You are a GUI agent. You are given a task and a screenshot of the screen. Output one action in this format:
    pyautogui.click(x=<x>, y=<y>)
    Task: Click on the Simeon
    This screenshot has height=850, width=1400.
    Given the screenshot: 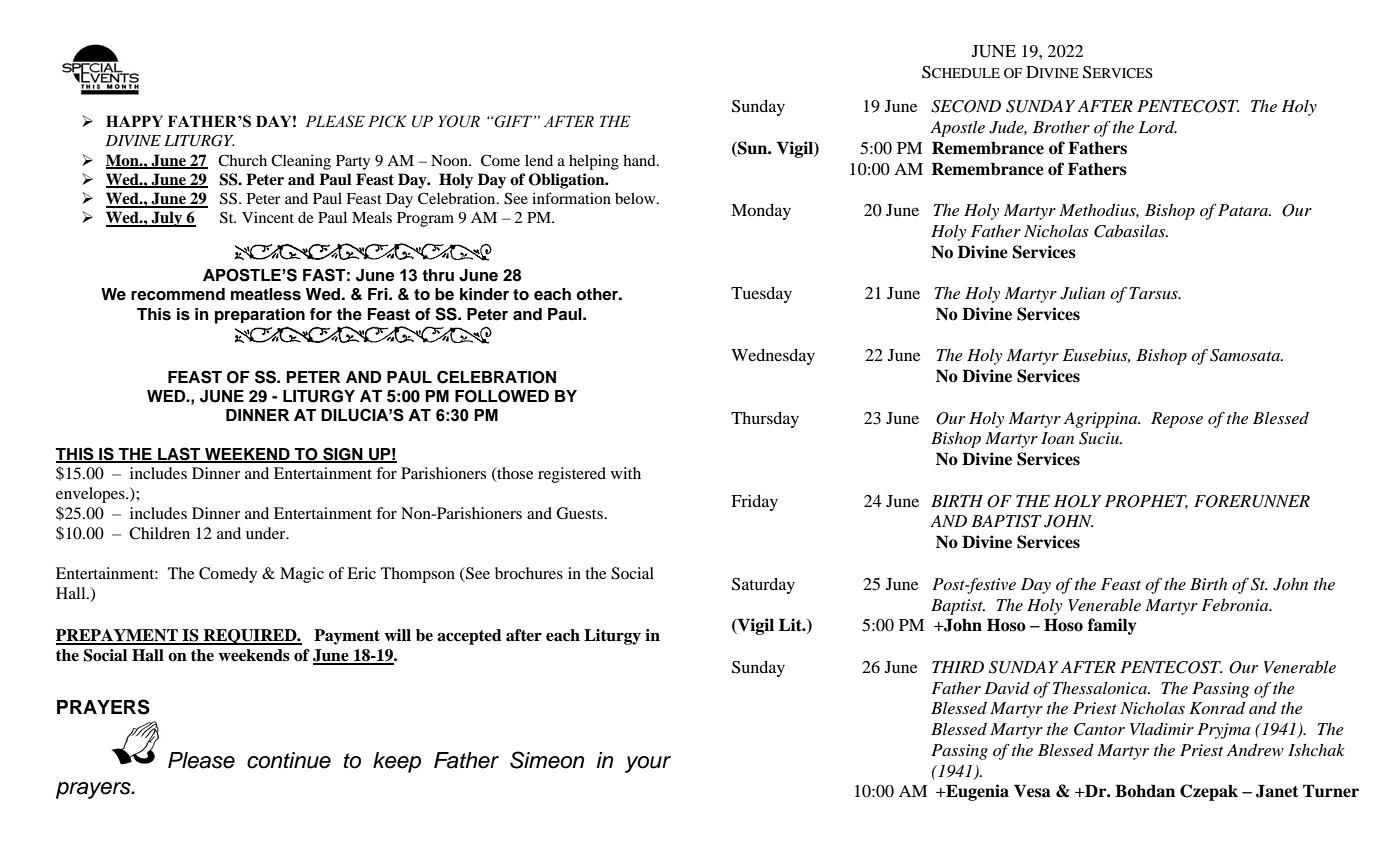 What is the action you would take?
    pyautogui.click(x=547, y=760)
